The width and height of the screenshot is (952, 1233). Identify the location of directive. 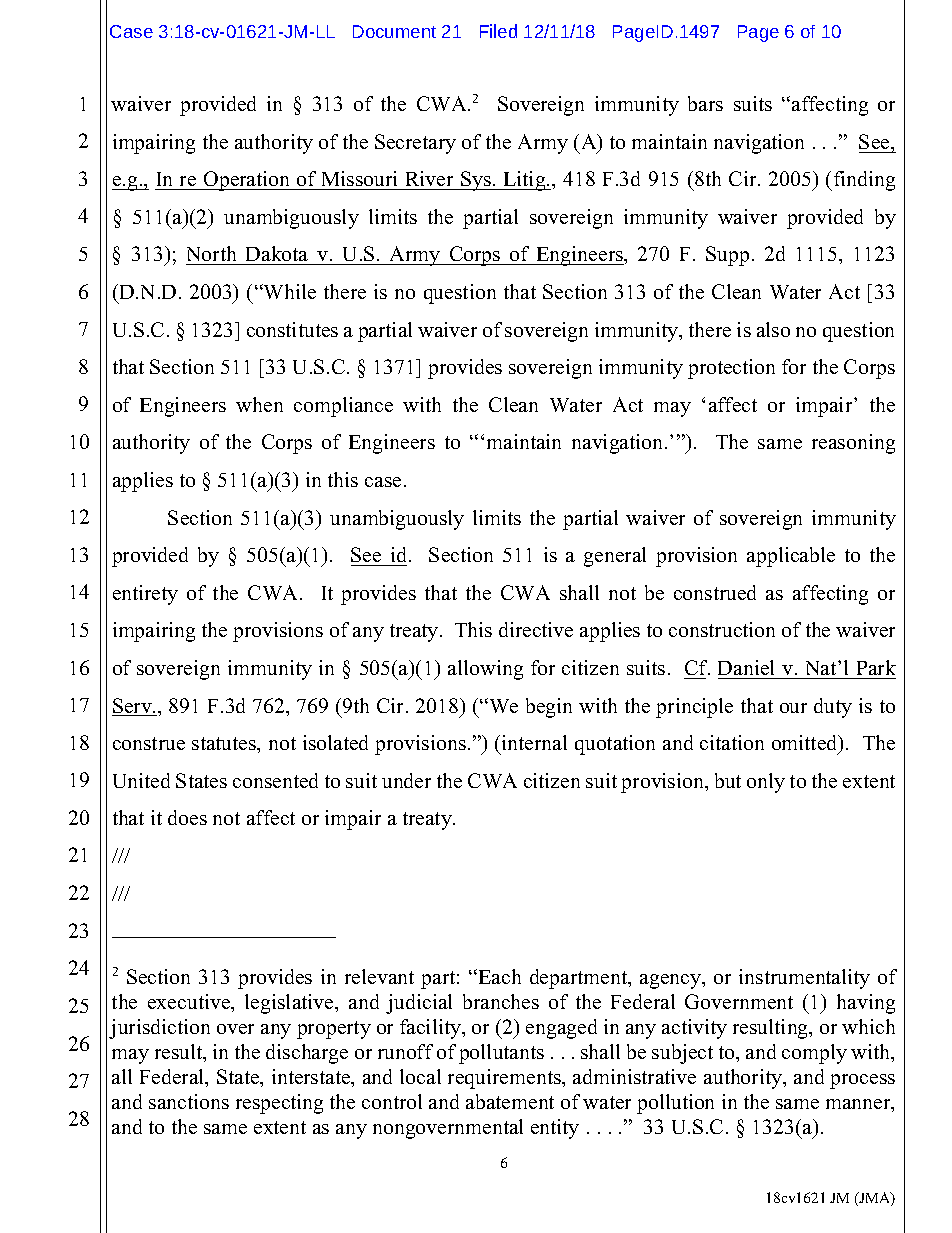
(536, 629).
